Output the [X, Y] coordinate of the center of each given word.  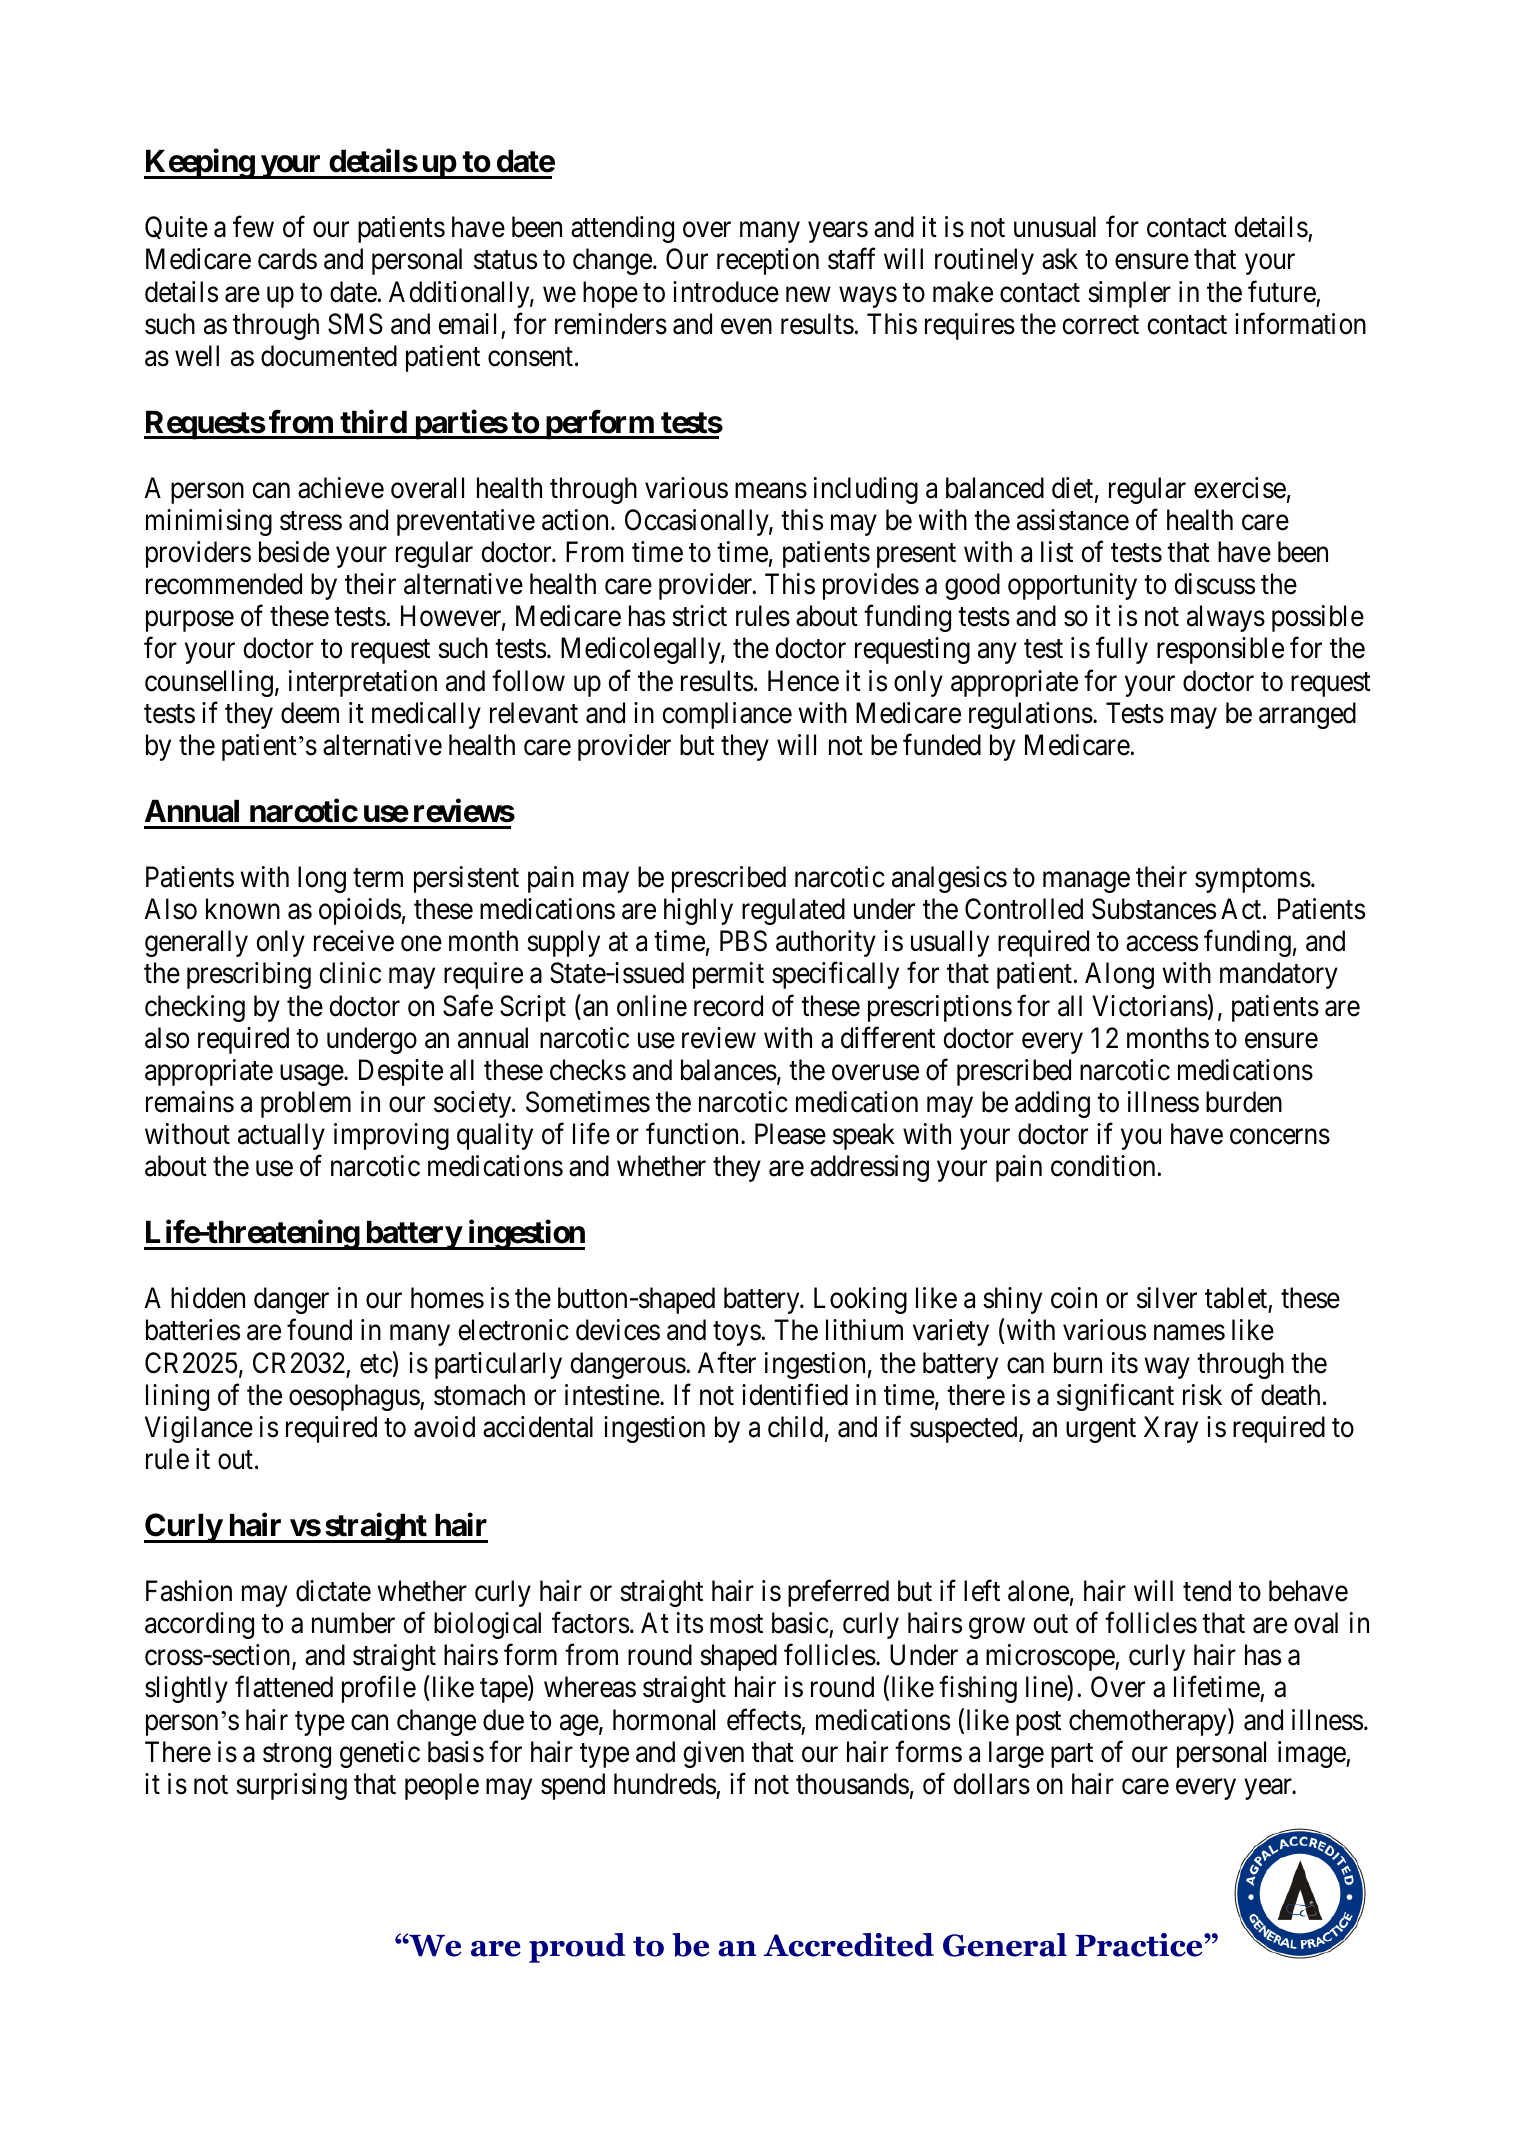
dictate [333, 1591]
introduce [726, 292]
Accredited [848, 1945]
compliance [727, 715]
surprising [291, 1786]
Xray [1171, 1429]
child [795, 1427]
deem [310, 713]
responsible [1220, 650]
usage [312, 1075]
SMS [355, 324]
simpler [1129, 294]
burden [1244, 1102]
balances [729, 1070]
